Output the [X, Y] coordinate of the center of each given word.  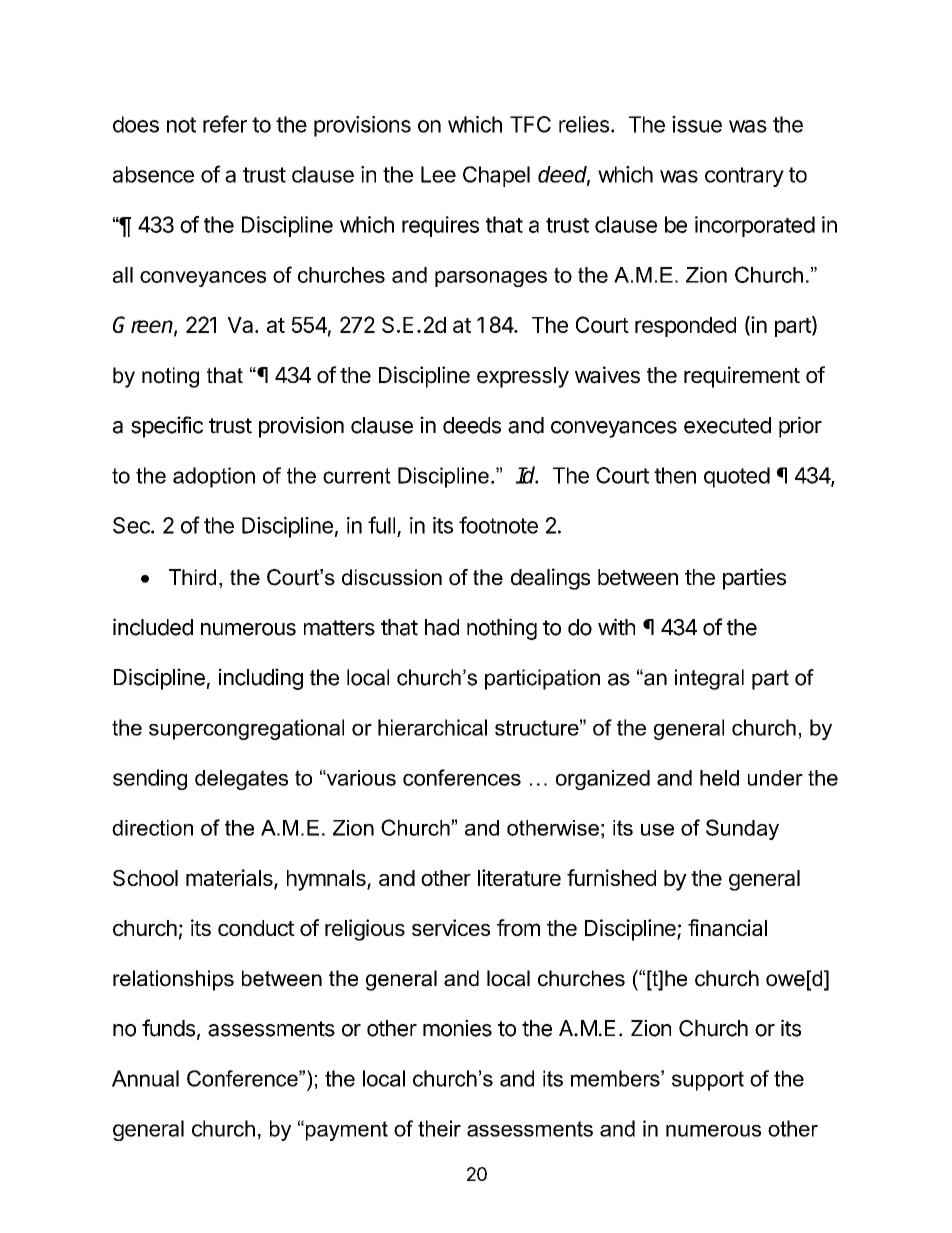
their [439, 1128]
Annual [145, 1078]
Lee [438, 174]
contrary [744, 177]
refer [225, 124]
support [708, 1081]
